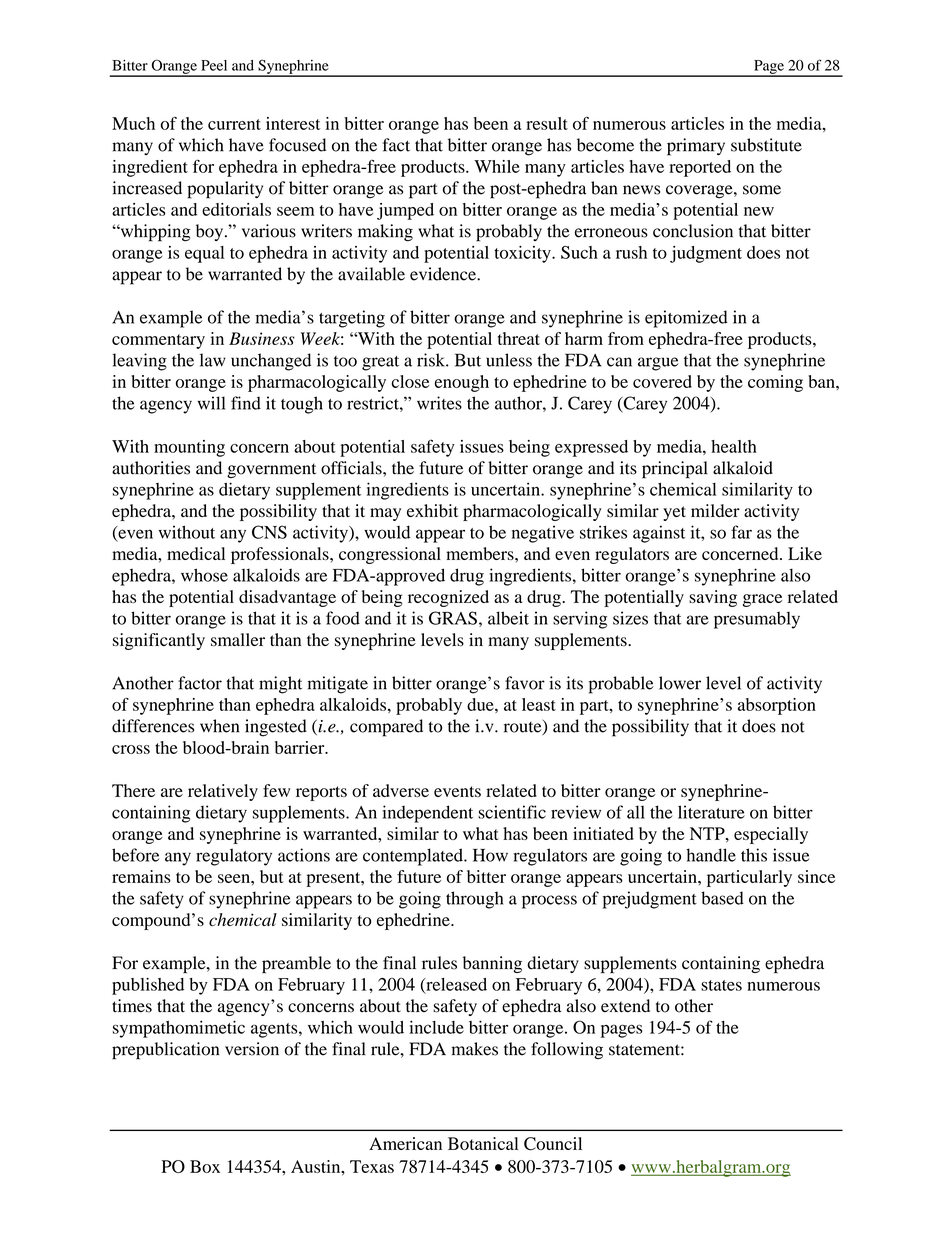 This screenshot has height=1233, width=952. I want to click on GRAS, so click(453, 618).
